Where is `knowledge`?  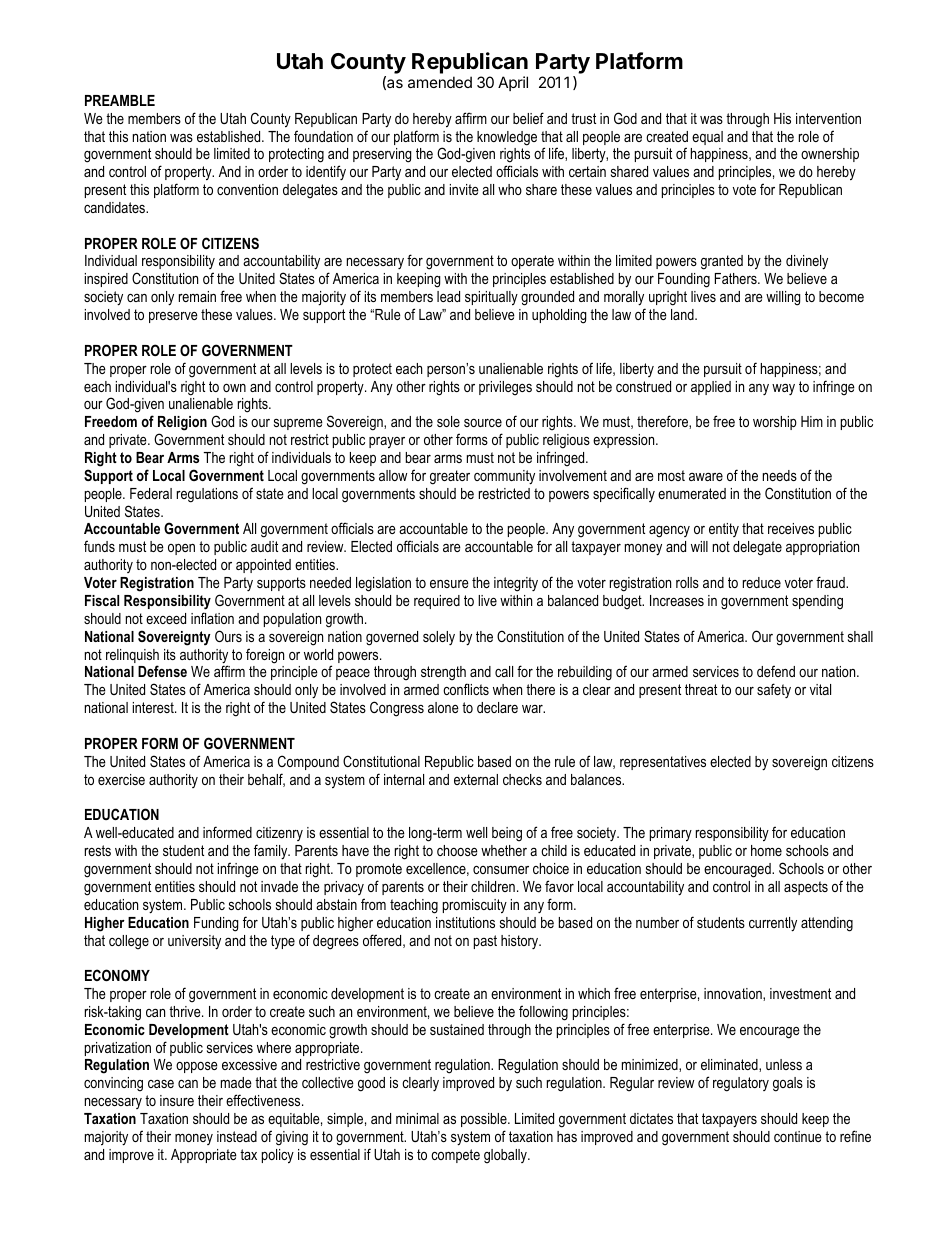
knowledge is located at coordinates (507, 138).
